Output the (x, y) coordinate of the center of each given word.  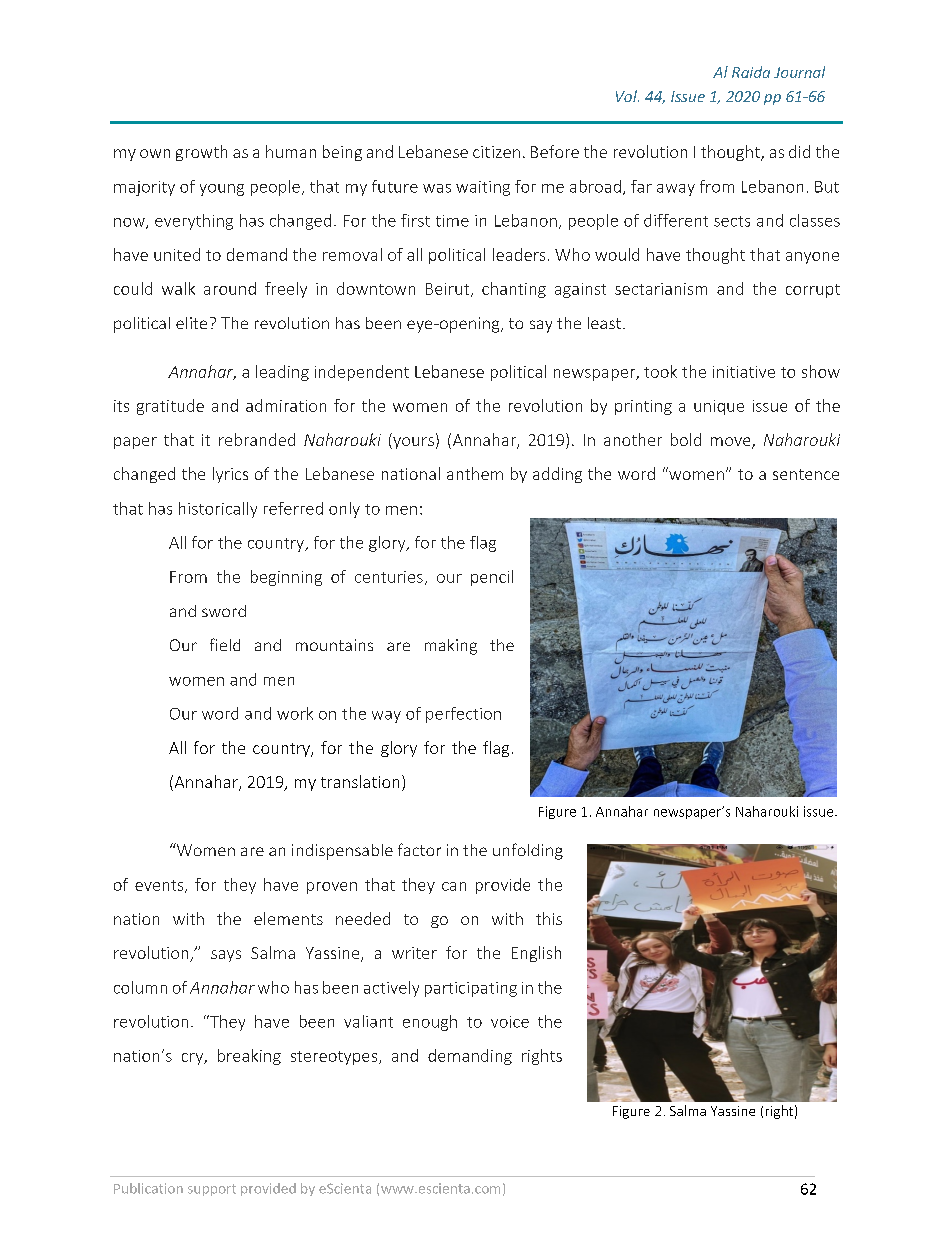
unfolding (528, 851)
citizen (496, 152)
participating (471, 989)
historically (218, 510)
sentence (806, 474)
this (549, 918)
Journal (799, 72)
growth (201, 153)
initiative (744, 372)
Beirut (449, 290)
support (212, 1190)
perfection (463, 715)
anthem (475, 473)
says (226, 956)
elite (191, 323)
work (295, 713)
